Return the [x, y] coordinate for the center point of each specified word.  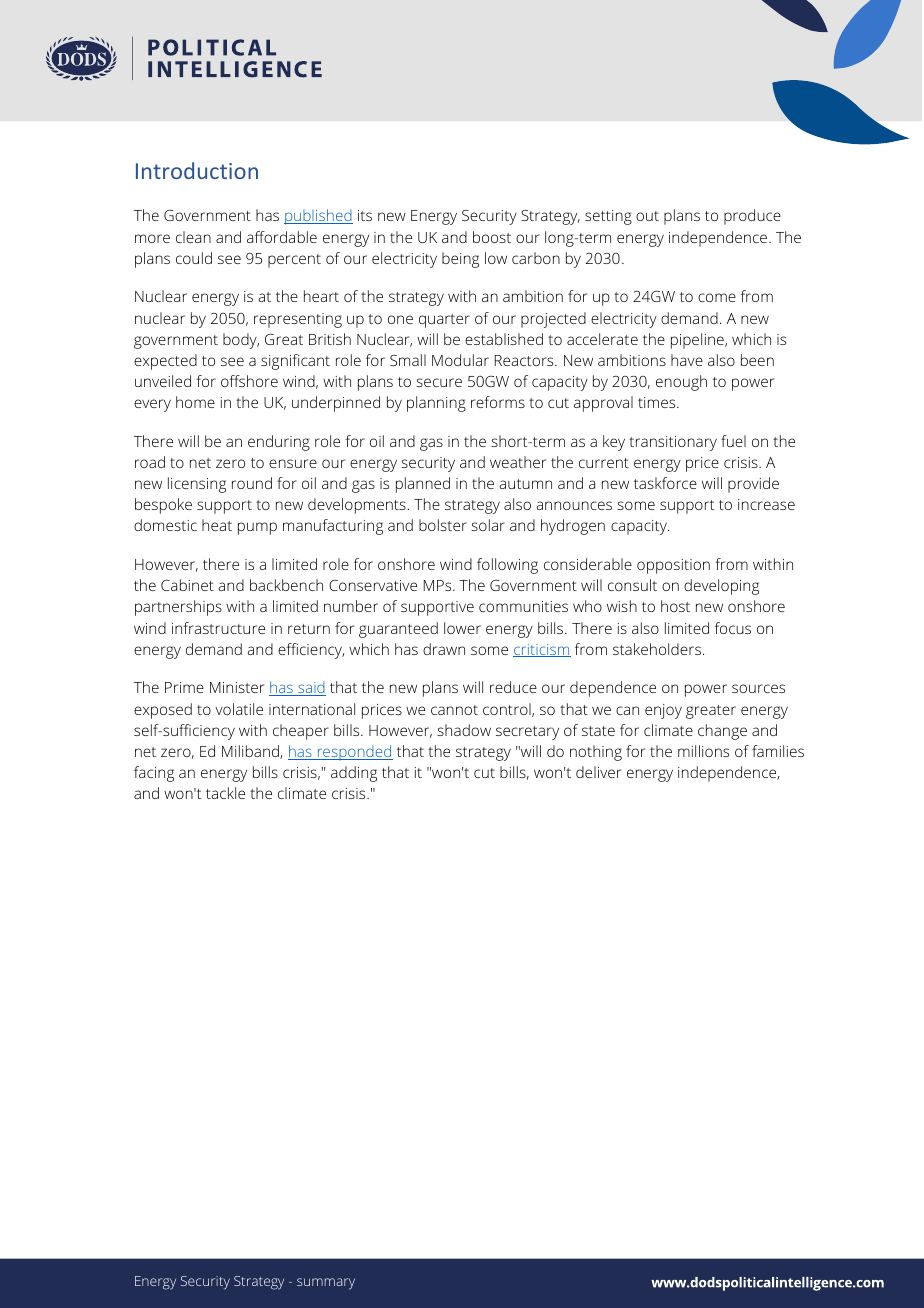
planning [436, 404]
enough [681, 383]
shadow [464, 730]
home [195, 402]
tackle [225, 793]
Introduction [197, 170]
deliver [598, 772]
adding [354, 774]
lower [462, 628]
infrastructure [218, 628]
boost [492, 237]
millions [703, 751]
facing [154, 774]
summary [326, 1284]
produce [752, 217]
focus [733, 628]
